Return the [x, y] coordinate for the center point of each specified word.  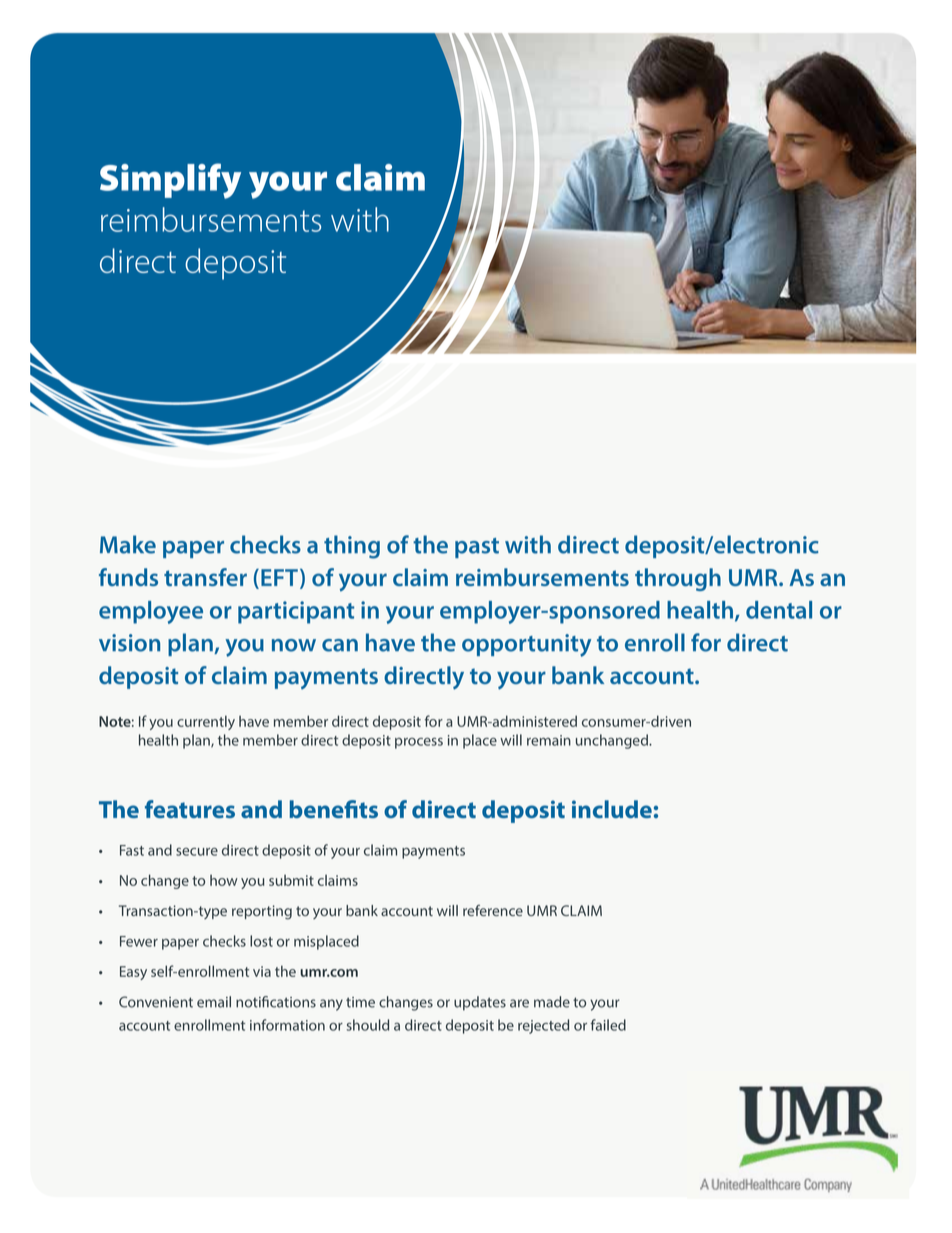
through [678, 579]
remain [549, 740]
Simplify [170, 181]
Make [128, 544]
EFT [279, 577]
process [419, 743]
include [612, 809]
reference [493, 910]
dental [779, 610]
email [214, 1002]
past [477, 548]
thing [352, 547]
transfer [205, 577]
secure [197, 851]
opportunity [526, 645]
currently [206, 722]
